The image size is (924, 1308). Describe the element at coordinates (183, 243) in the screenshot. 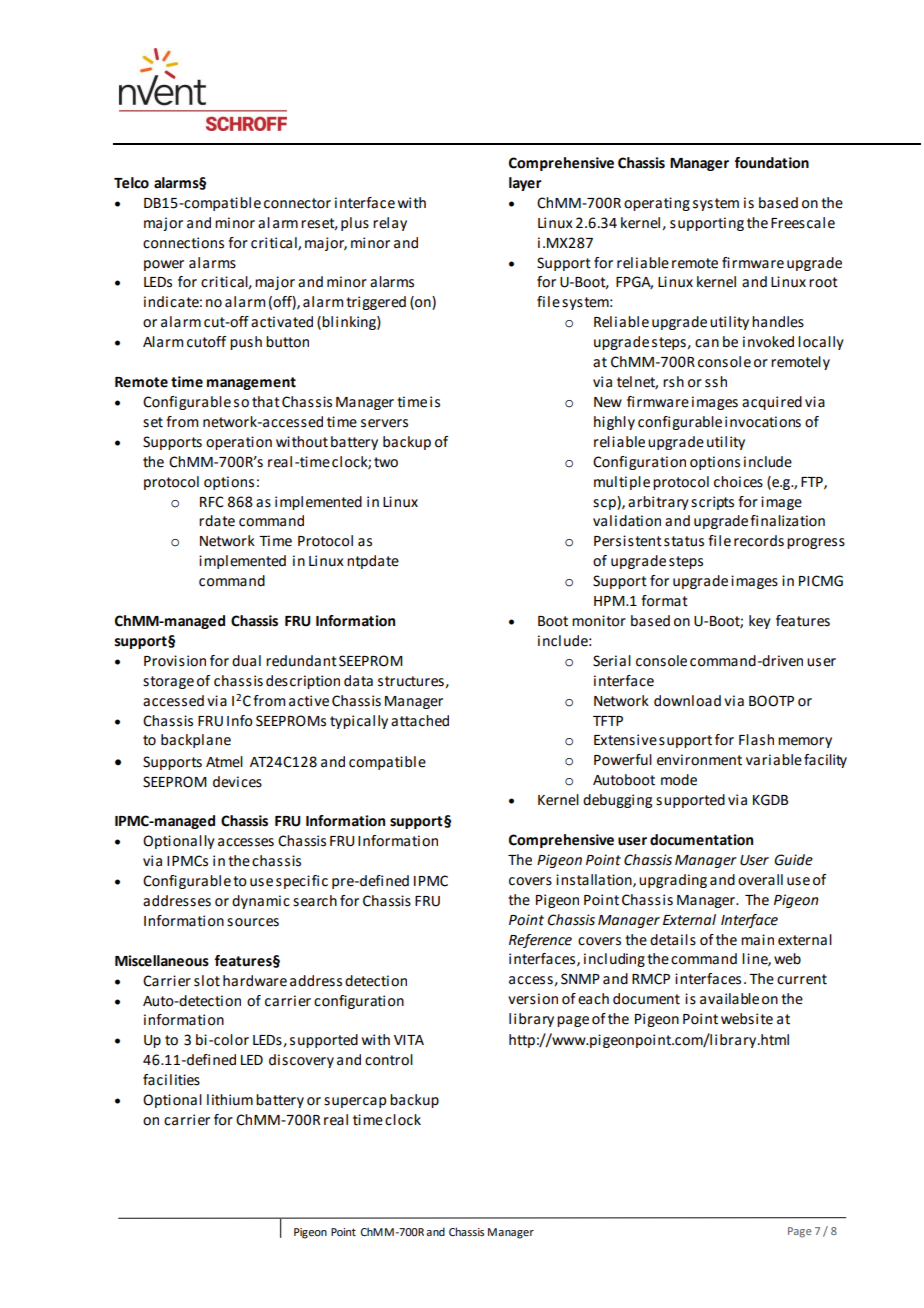

I see `connections` at that location.
